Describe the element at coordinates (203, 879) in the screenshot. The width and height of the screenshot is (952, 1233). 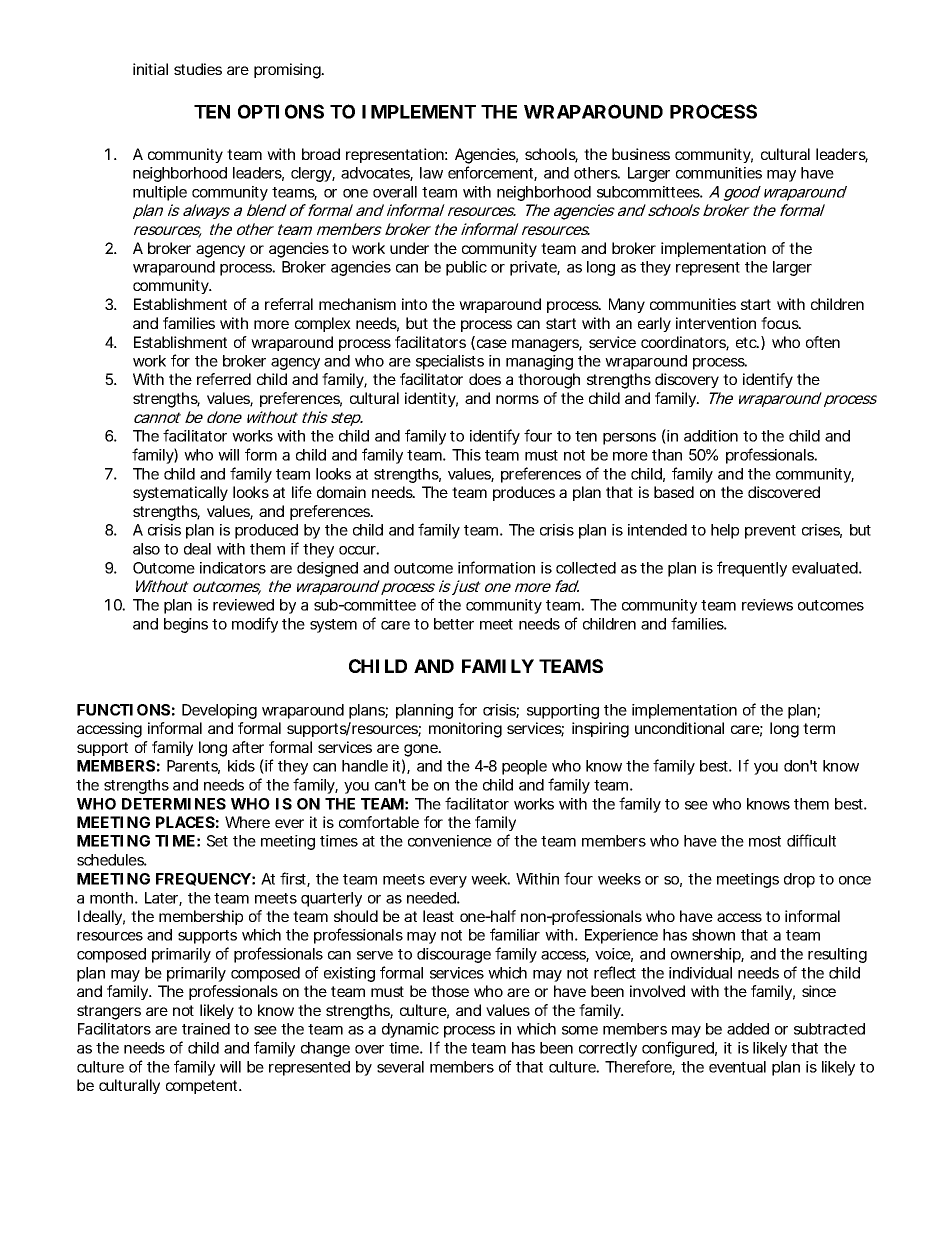
I see `FREQUENCY` at that location.
